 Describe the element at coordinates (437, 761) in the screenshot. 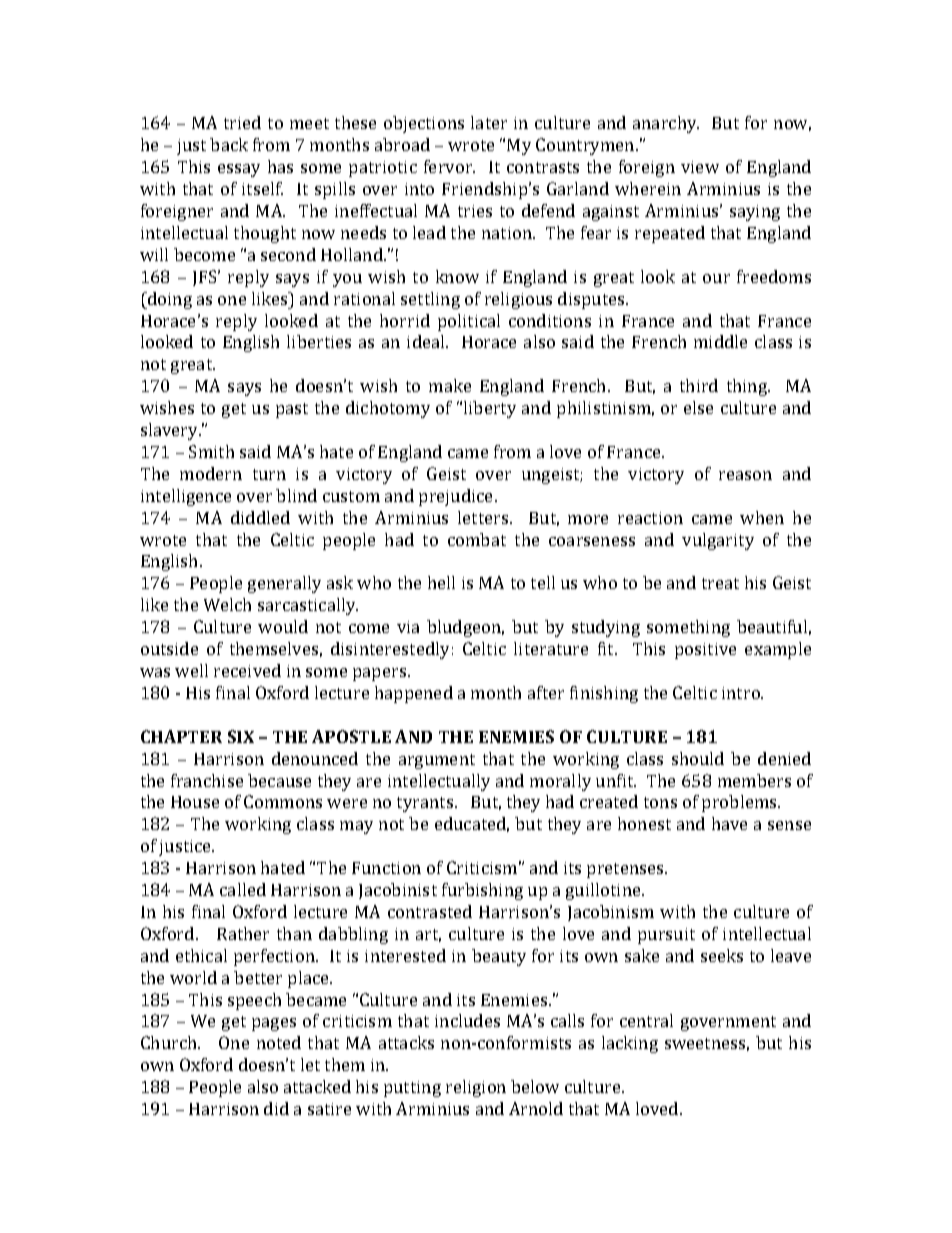

I see `argument` at that location.
